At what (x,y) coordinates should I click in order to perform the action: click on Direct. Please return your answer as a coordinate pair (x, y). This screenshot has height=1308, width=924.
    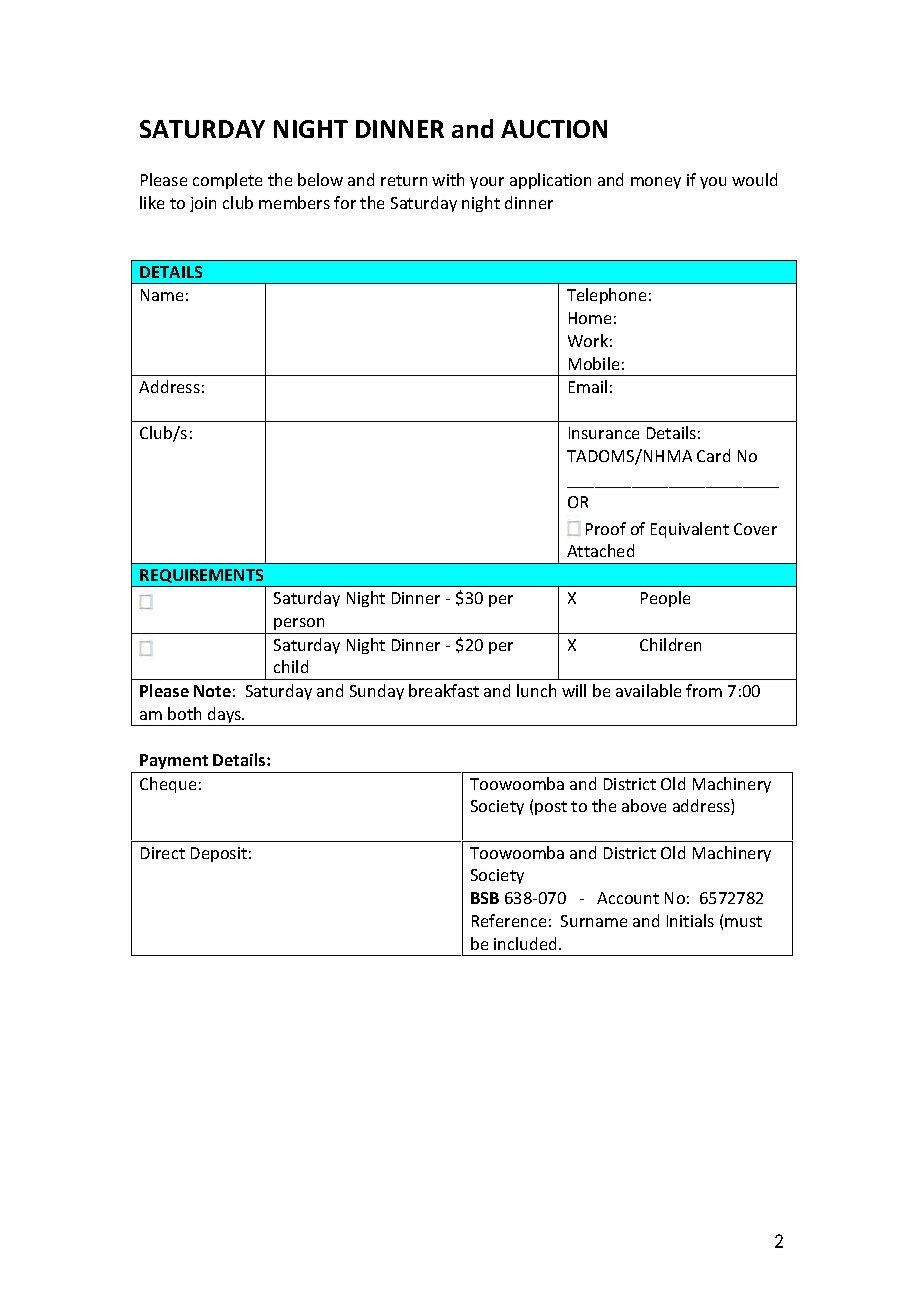
    Looking at the image, I should click on (163, 853).
